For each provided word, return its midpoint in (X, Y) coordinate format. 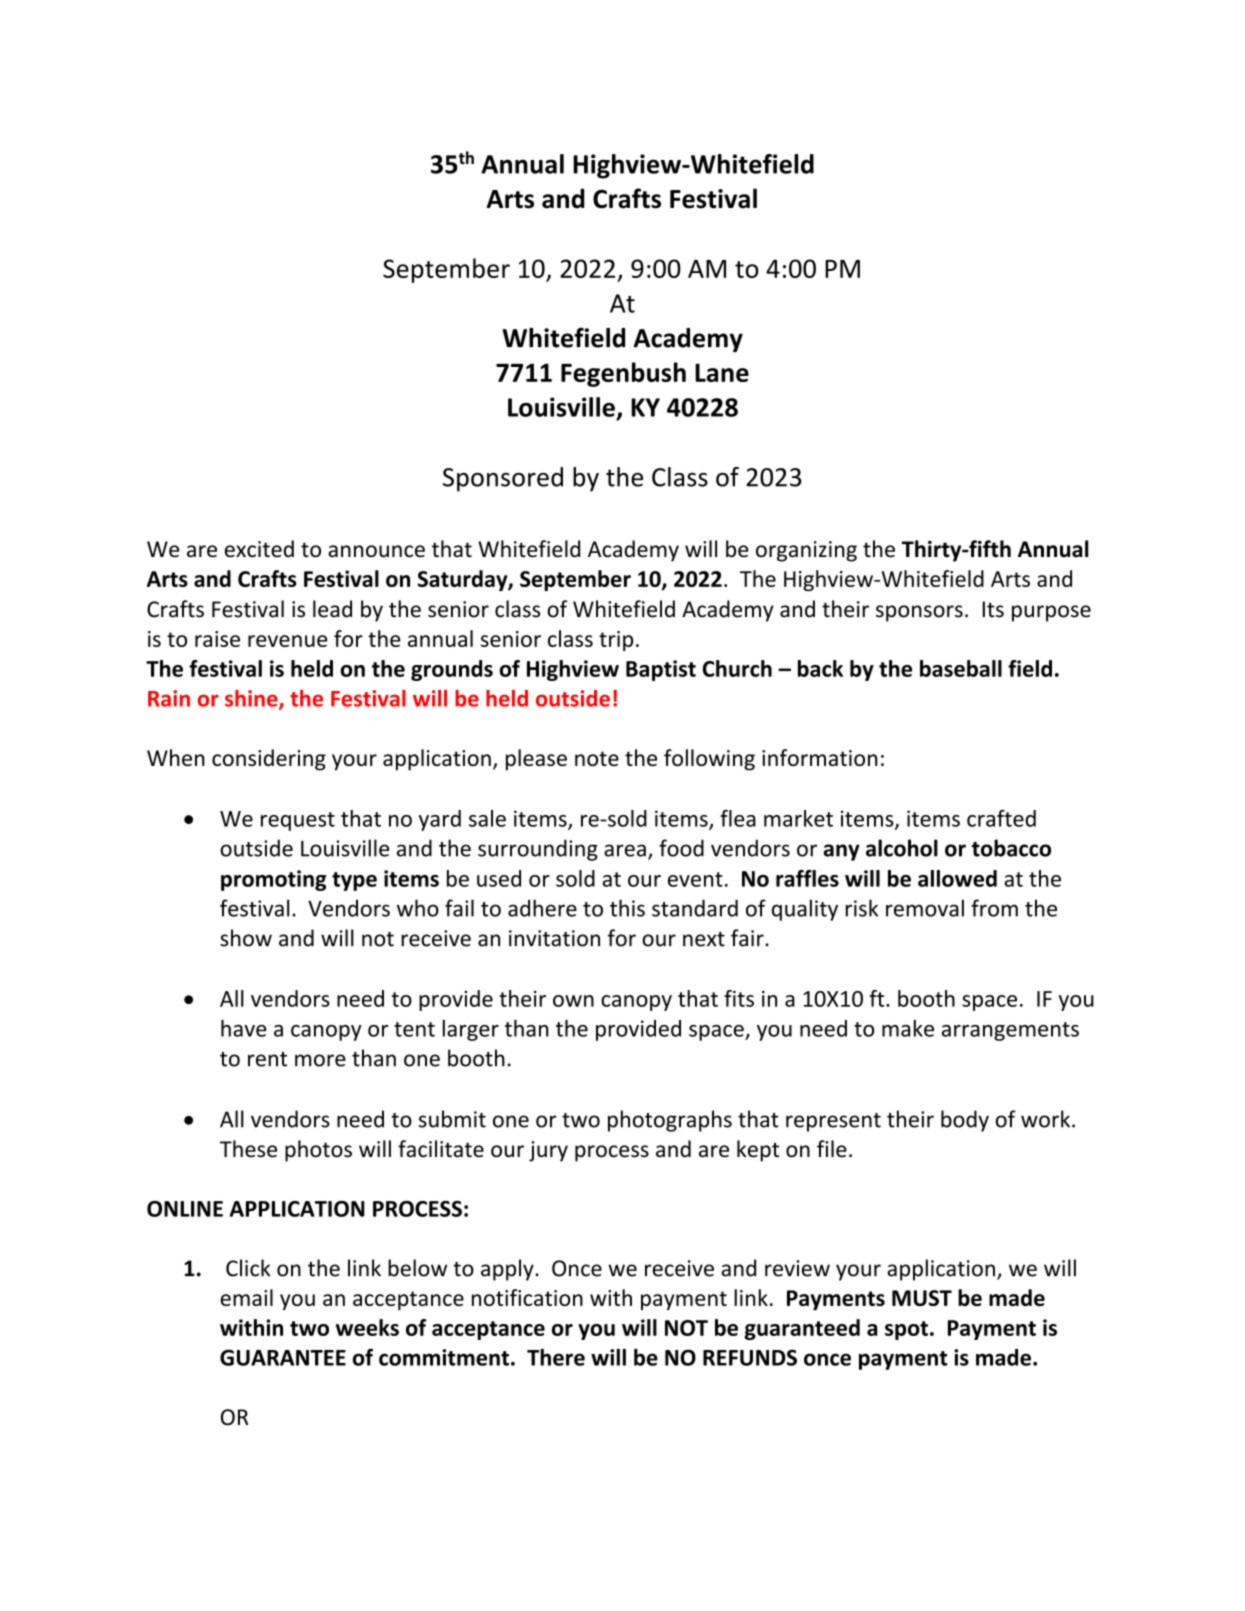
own (573, 1001)
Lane (722, 372)
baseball (961, 668)
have (244, 1028)
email (246, 1297)
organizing (806, 551)
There (556, 1357)
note (597, 758)
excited (259, 549)
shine (252, 699)
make (908, 1028)
